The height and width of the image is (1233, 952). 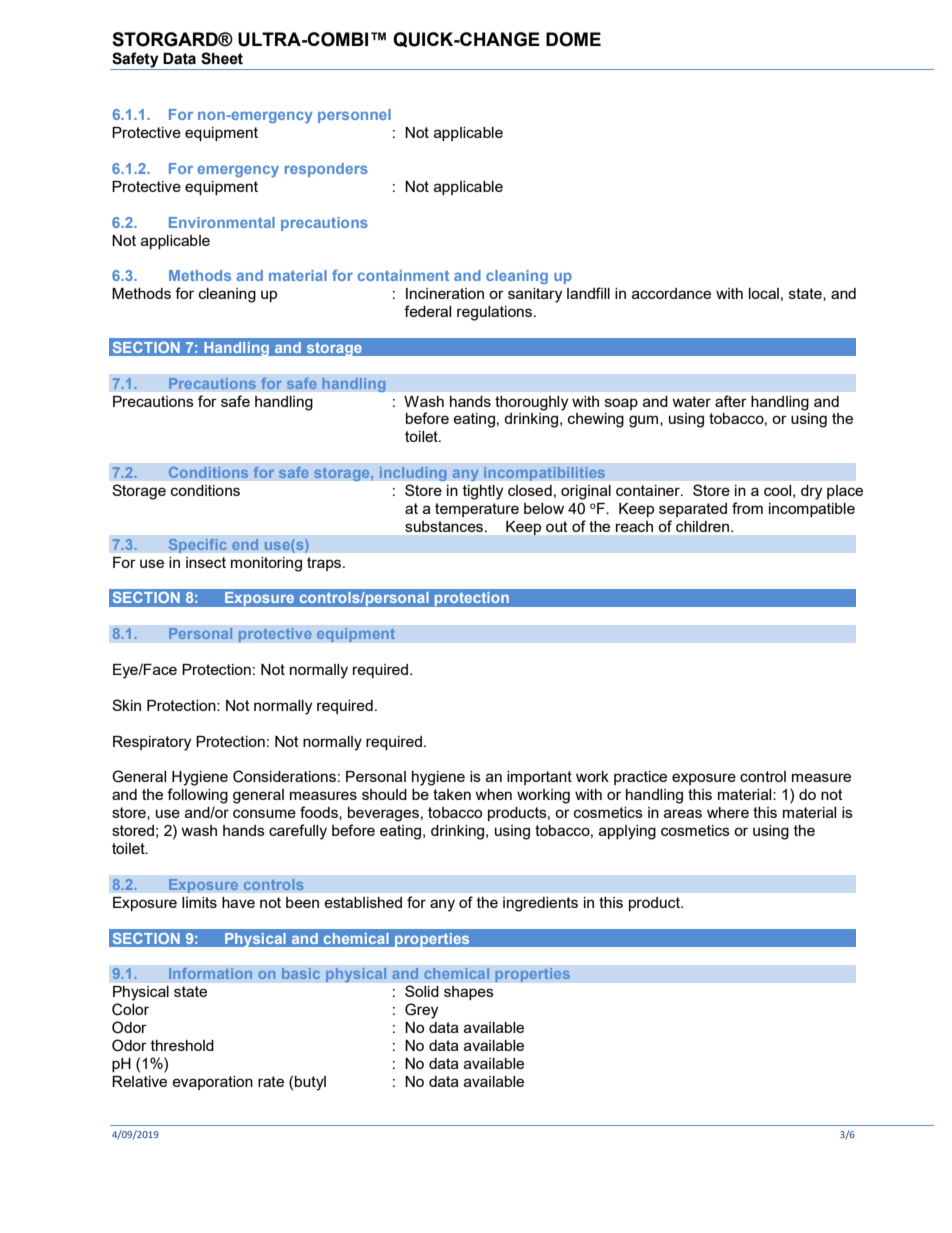 I want to click on substances, so click(x=446, y=526).
